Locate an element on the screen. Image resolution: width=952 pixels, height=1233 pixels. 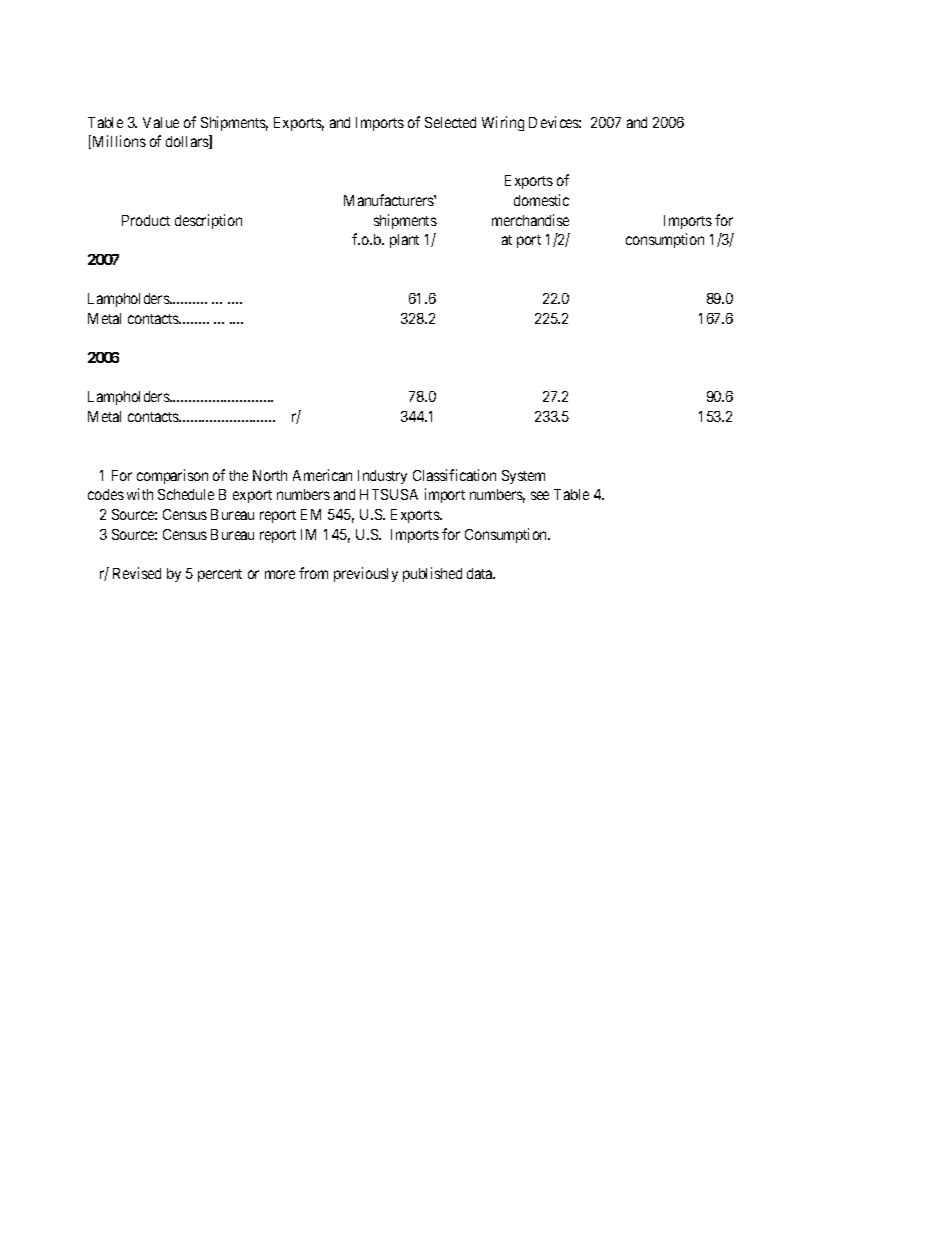
Selected is located at coordinates (450, 122).
